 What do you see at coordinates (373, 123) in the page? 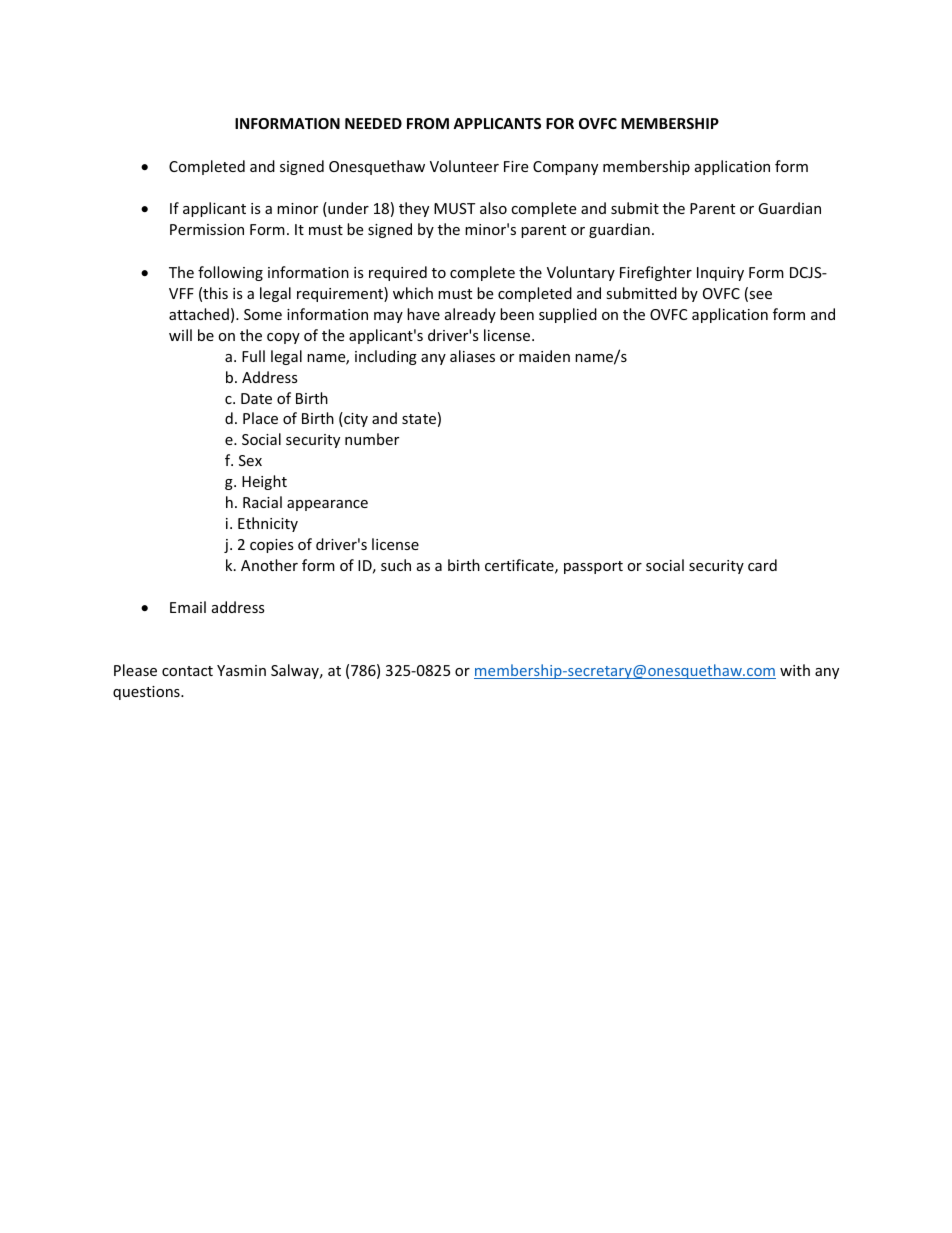
I see `NEEDED` at bounding box center [373, 123].
